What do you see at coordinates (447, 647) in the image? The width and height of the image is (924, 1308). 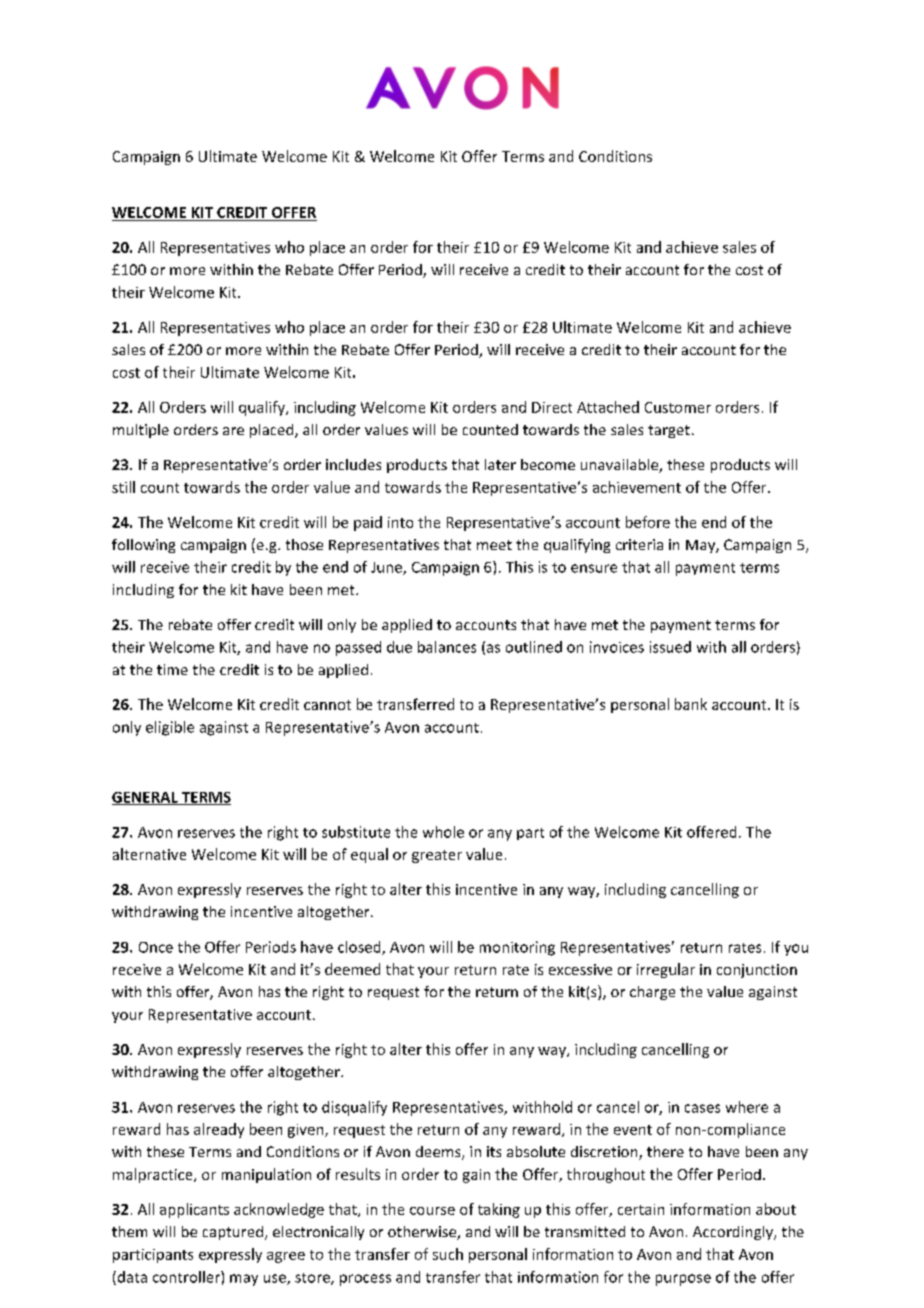 I see `balances` at bounding box center [447, 647].
